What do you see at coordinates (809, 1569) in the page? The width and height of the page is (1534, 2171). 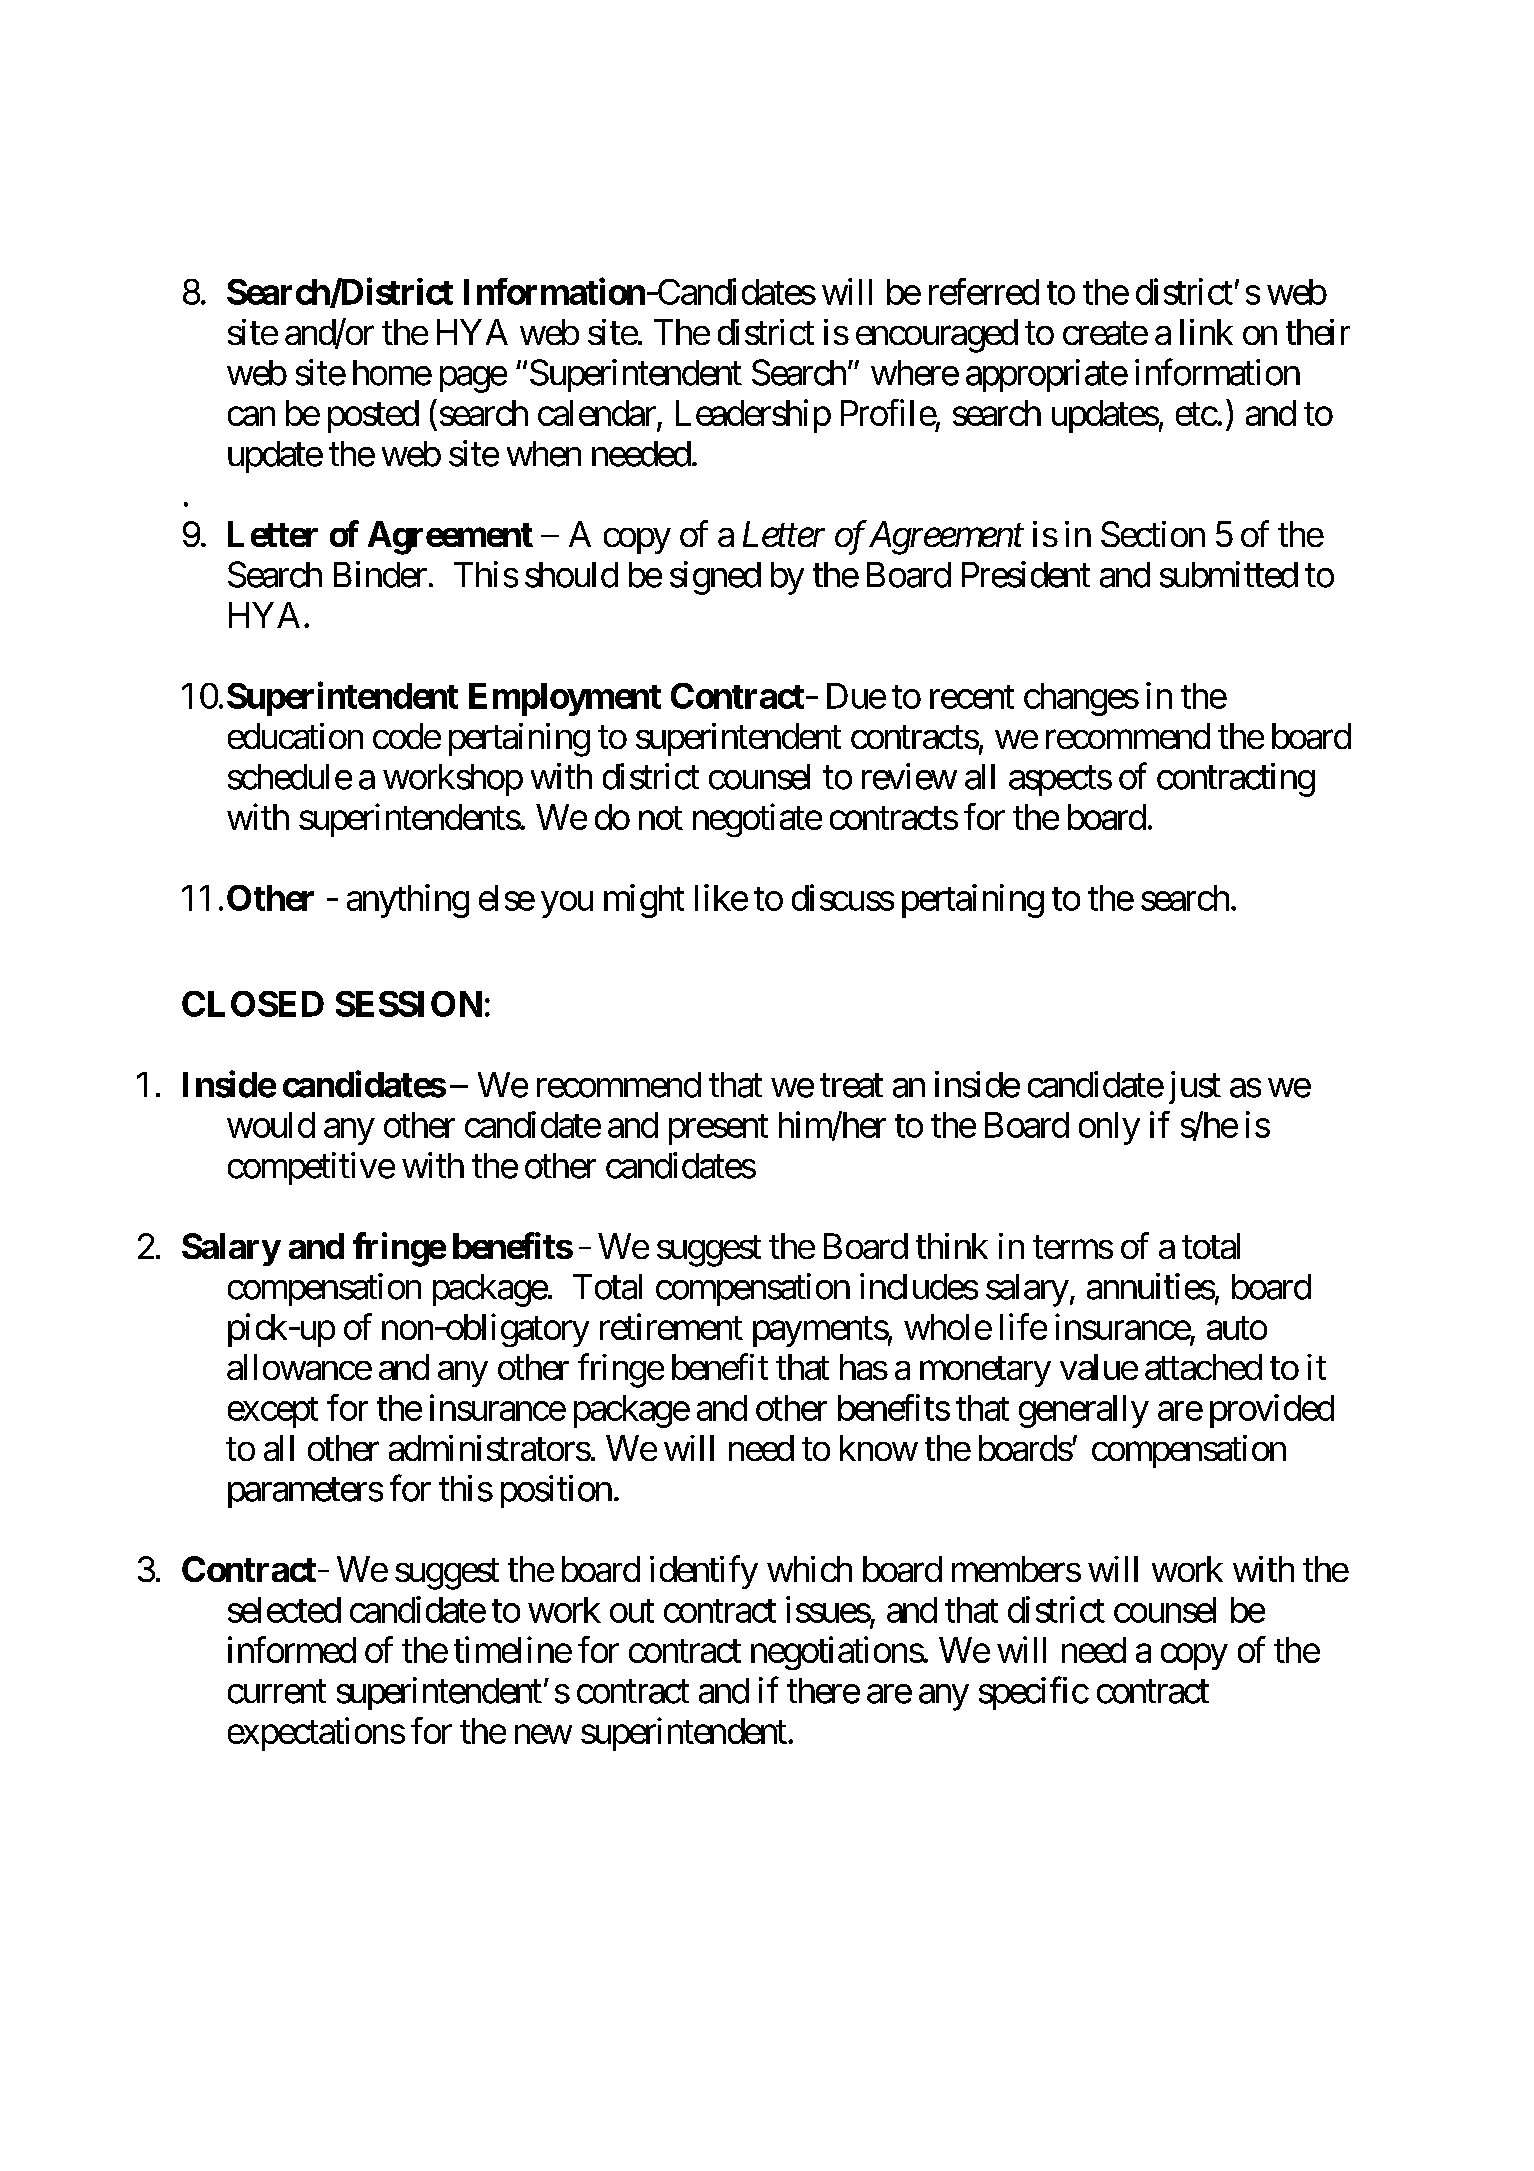 I see `which` at bounding box center [809, 1569].
